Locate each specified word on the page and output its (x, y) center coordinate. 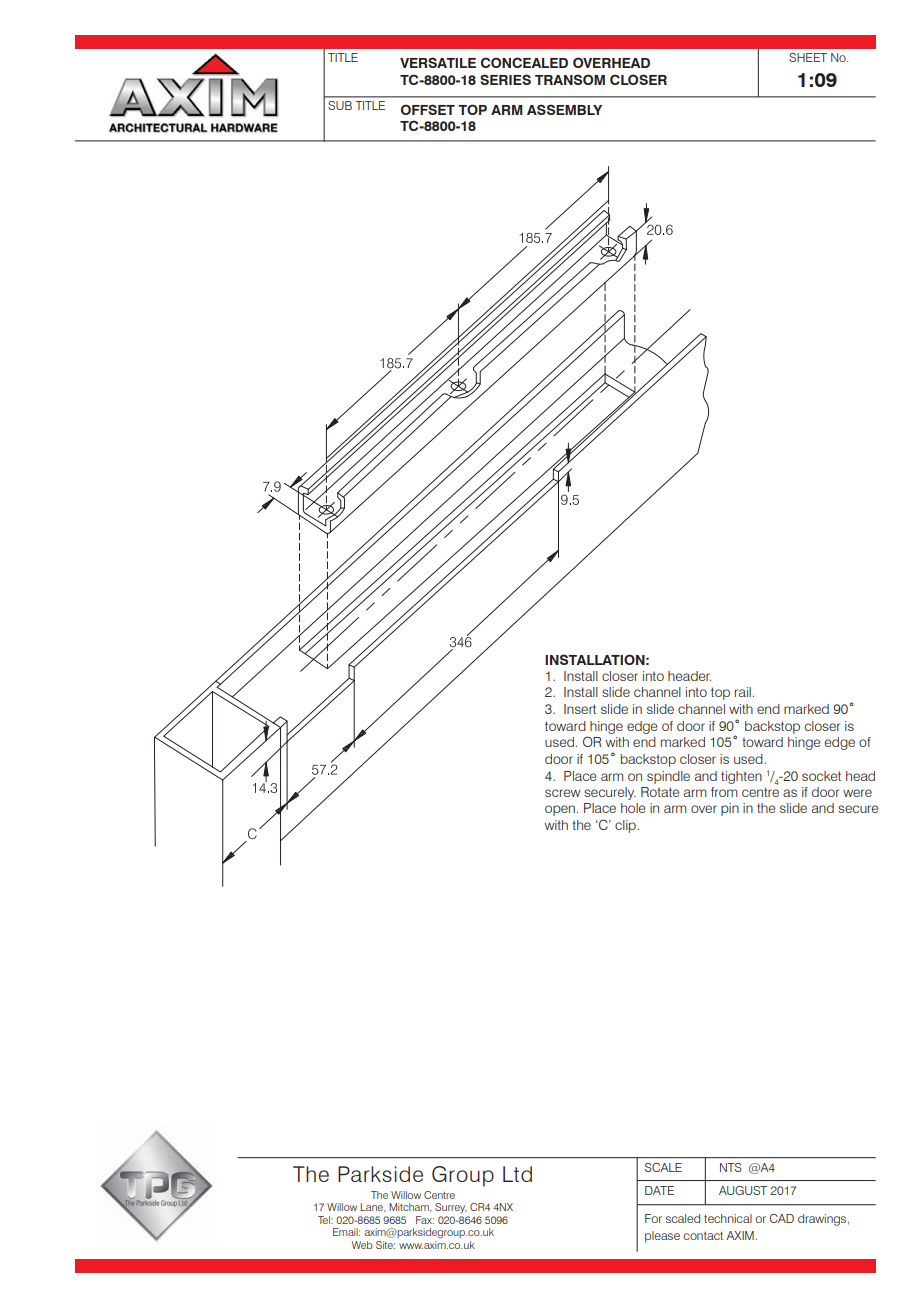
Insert (580, 709)
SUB (340, 105)
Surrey (451, 1208)
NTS (731, 1167)
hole (633, 808)
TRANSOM (570, 79)
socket (821, 776)
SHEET (808, 57)
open (560, 810)
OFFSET (428, 109)
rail (743, 692)
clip (626, 826)
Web (362, 1245)
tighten (741, 777)
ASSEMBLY (564, 109)
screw (563, 793)
